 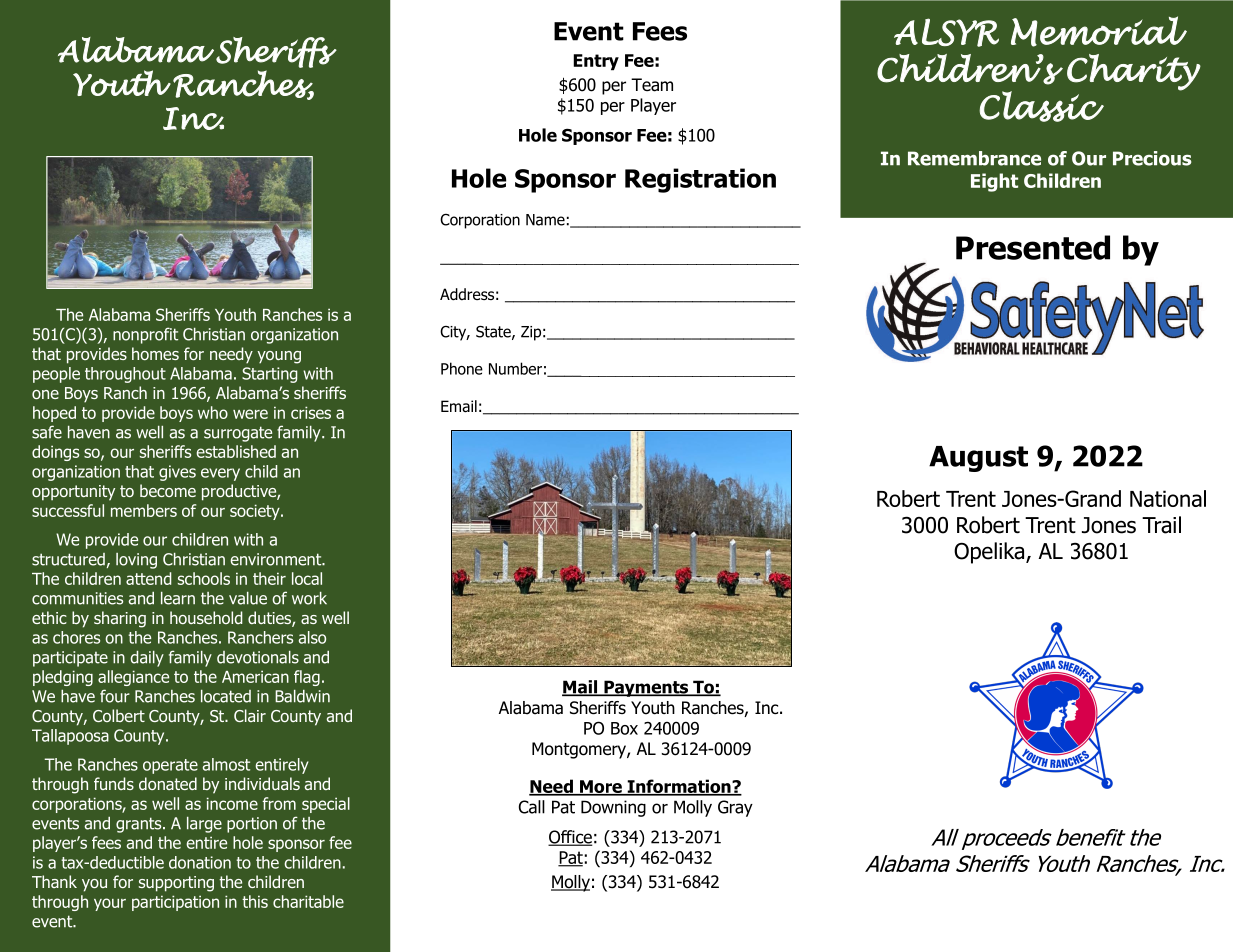 I want to click on Charity, so click(x=1134, y=72).
